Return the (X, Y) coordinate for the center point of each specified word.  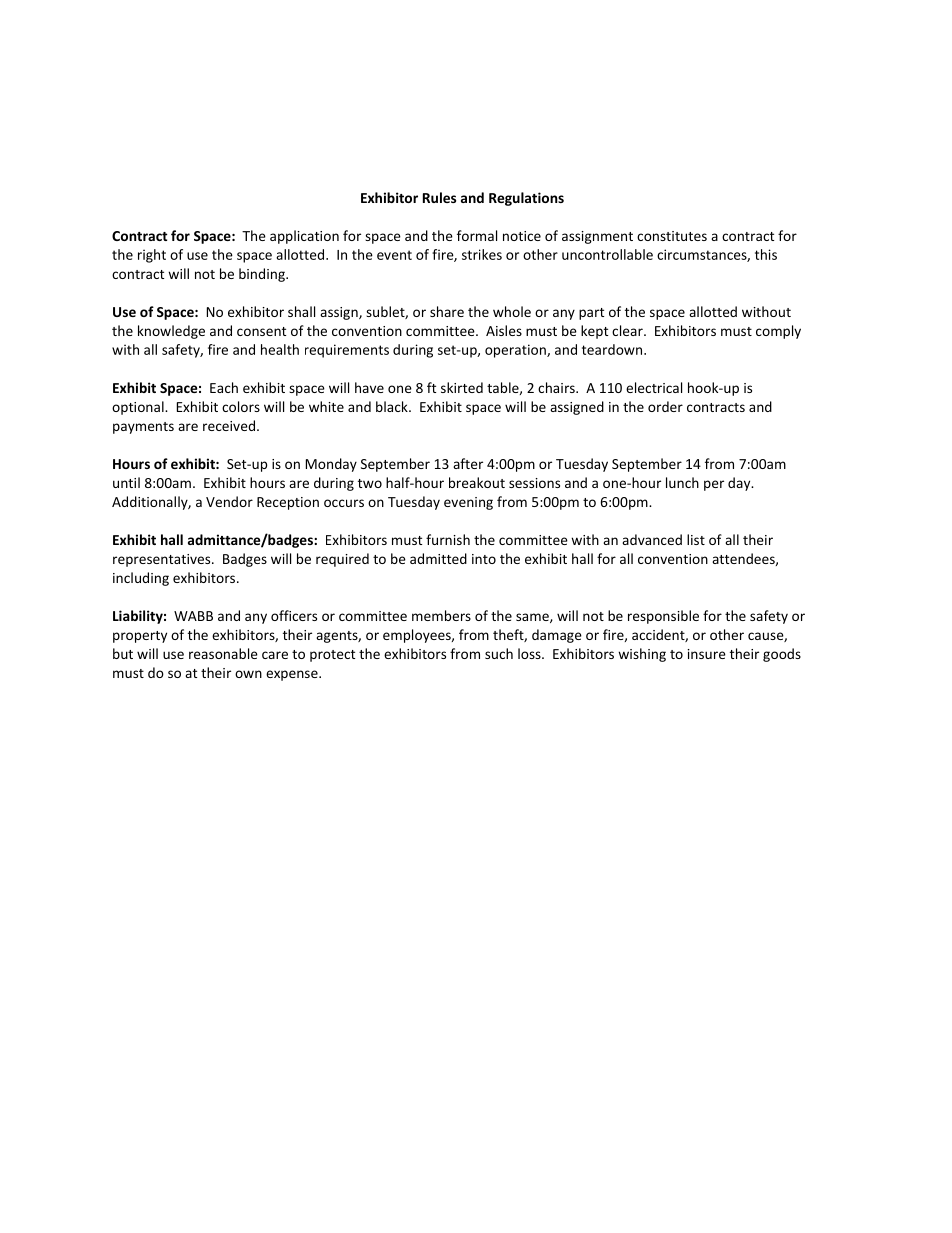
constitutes (672, 236)
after (468, 463)
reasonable (223, 653)
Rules (439, 197)
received (229, 425)
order (665, 406)
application (304, 237)
